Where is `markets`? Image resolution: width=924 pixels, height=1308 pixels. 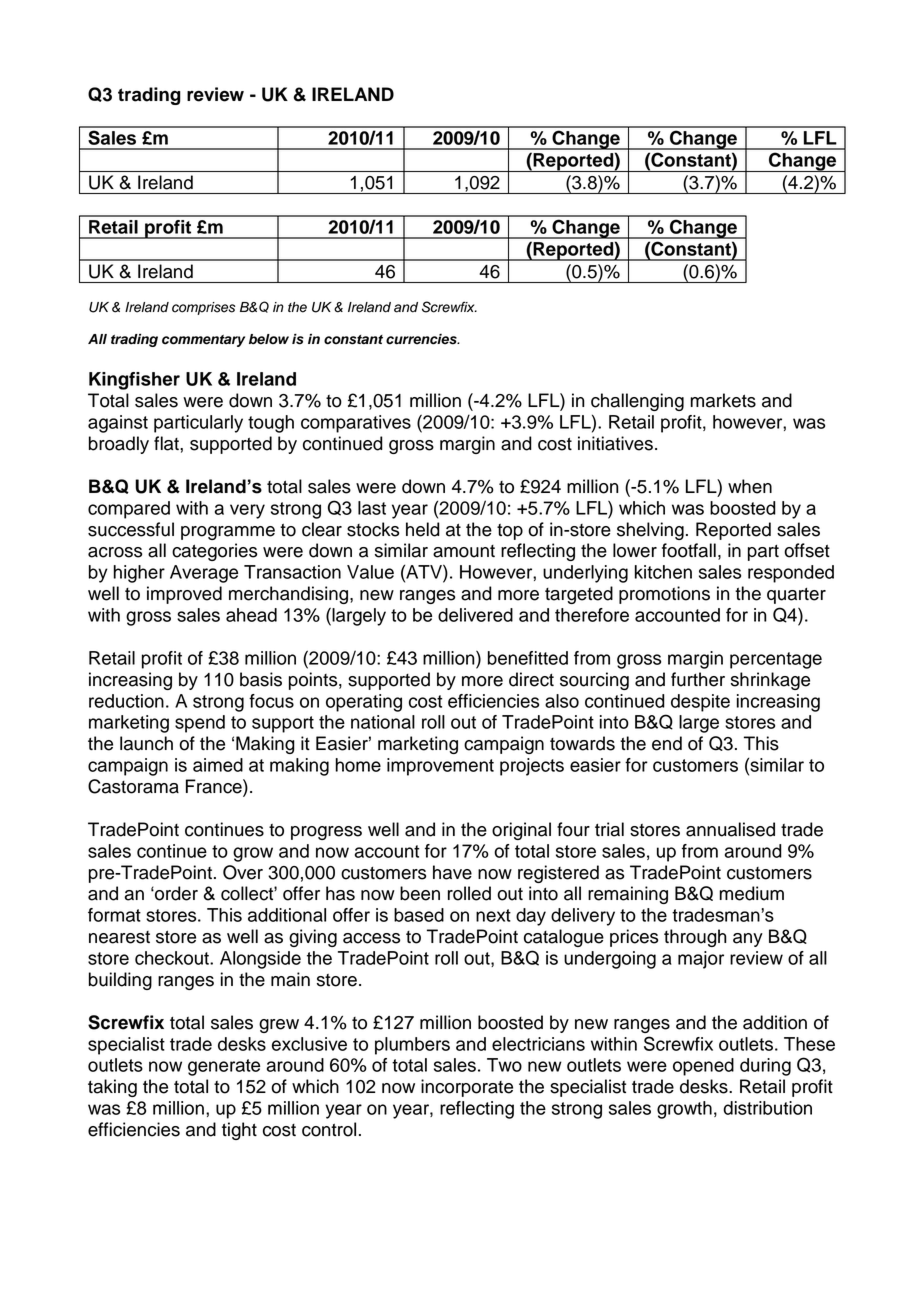 markets is located at coordinates (723, 400).
